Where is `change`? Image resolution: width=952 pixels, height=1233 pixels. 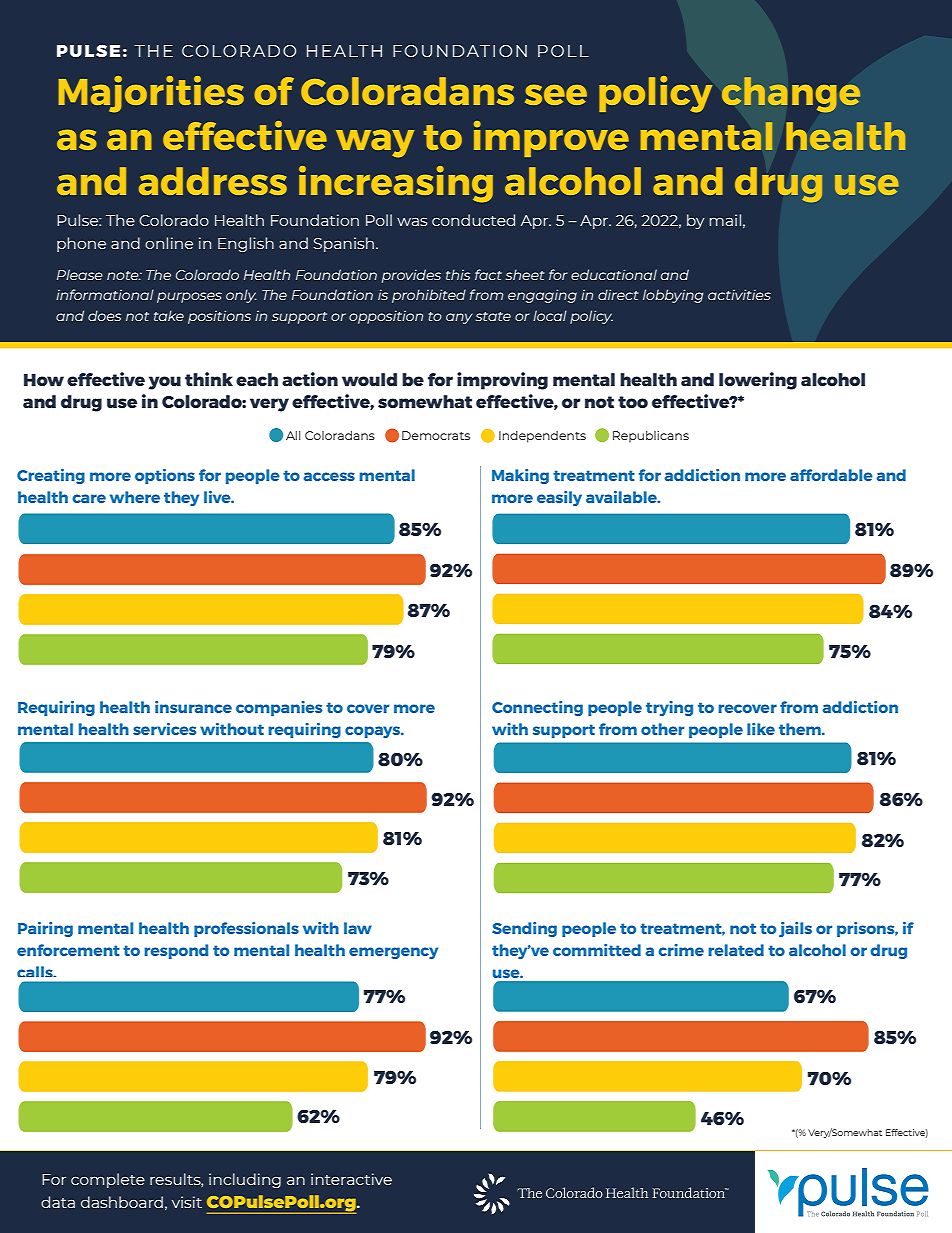
change is located at coordinates (791, 94).
